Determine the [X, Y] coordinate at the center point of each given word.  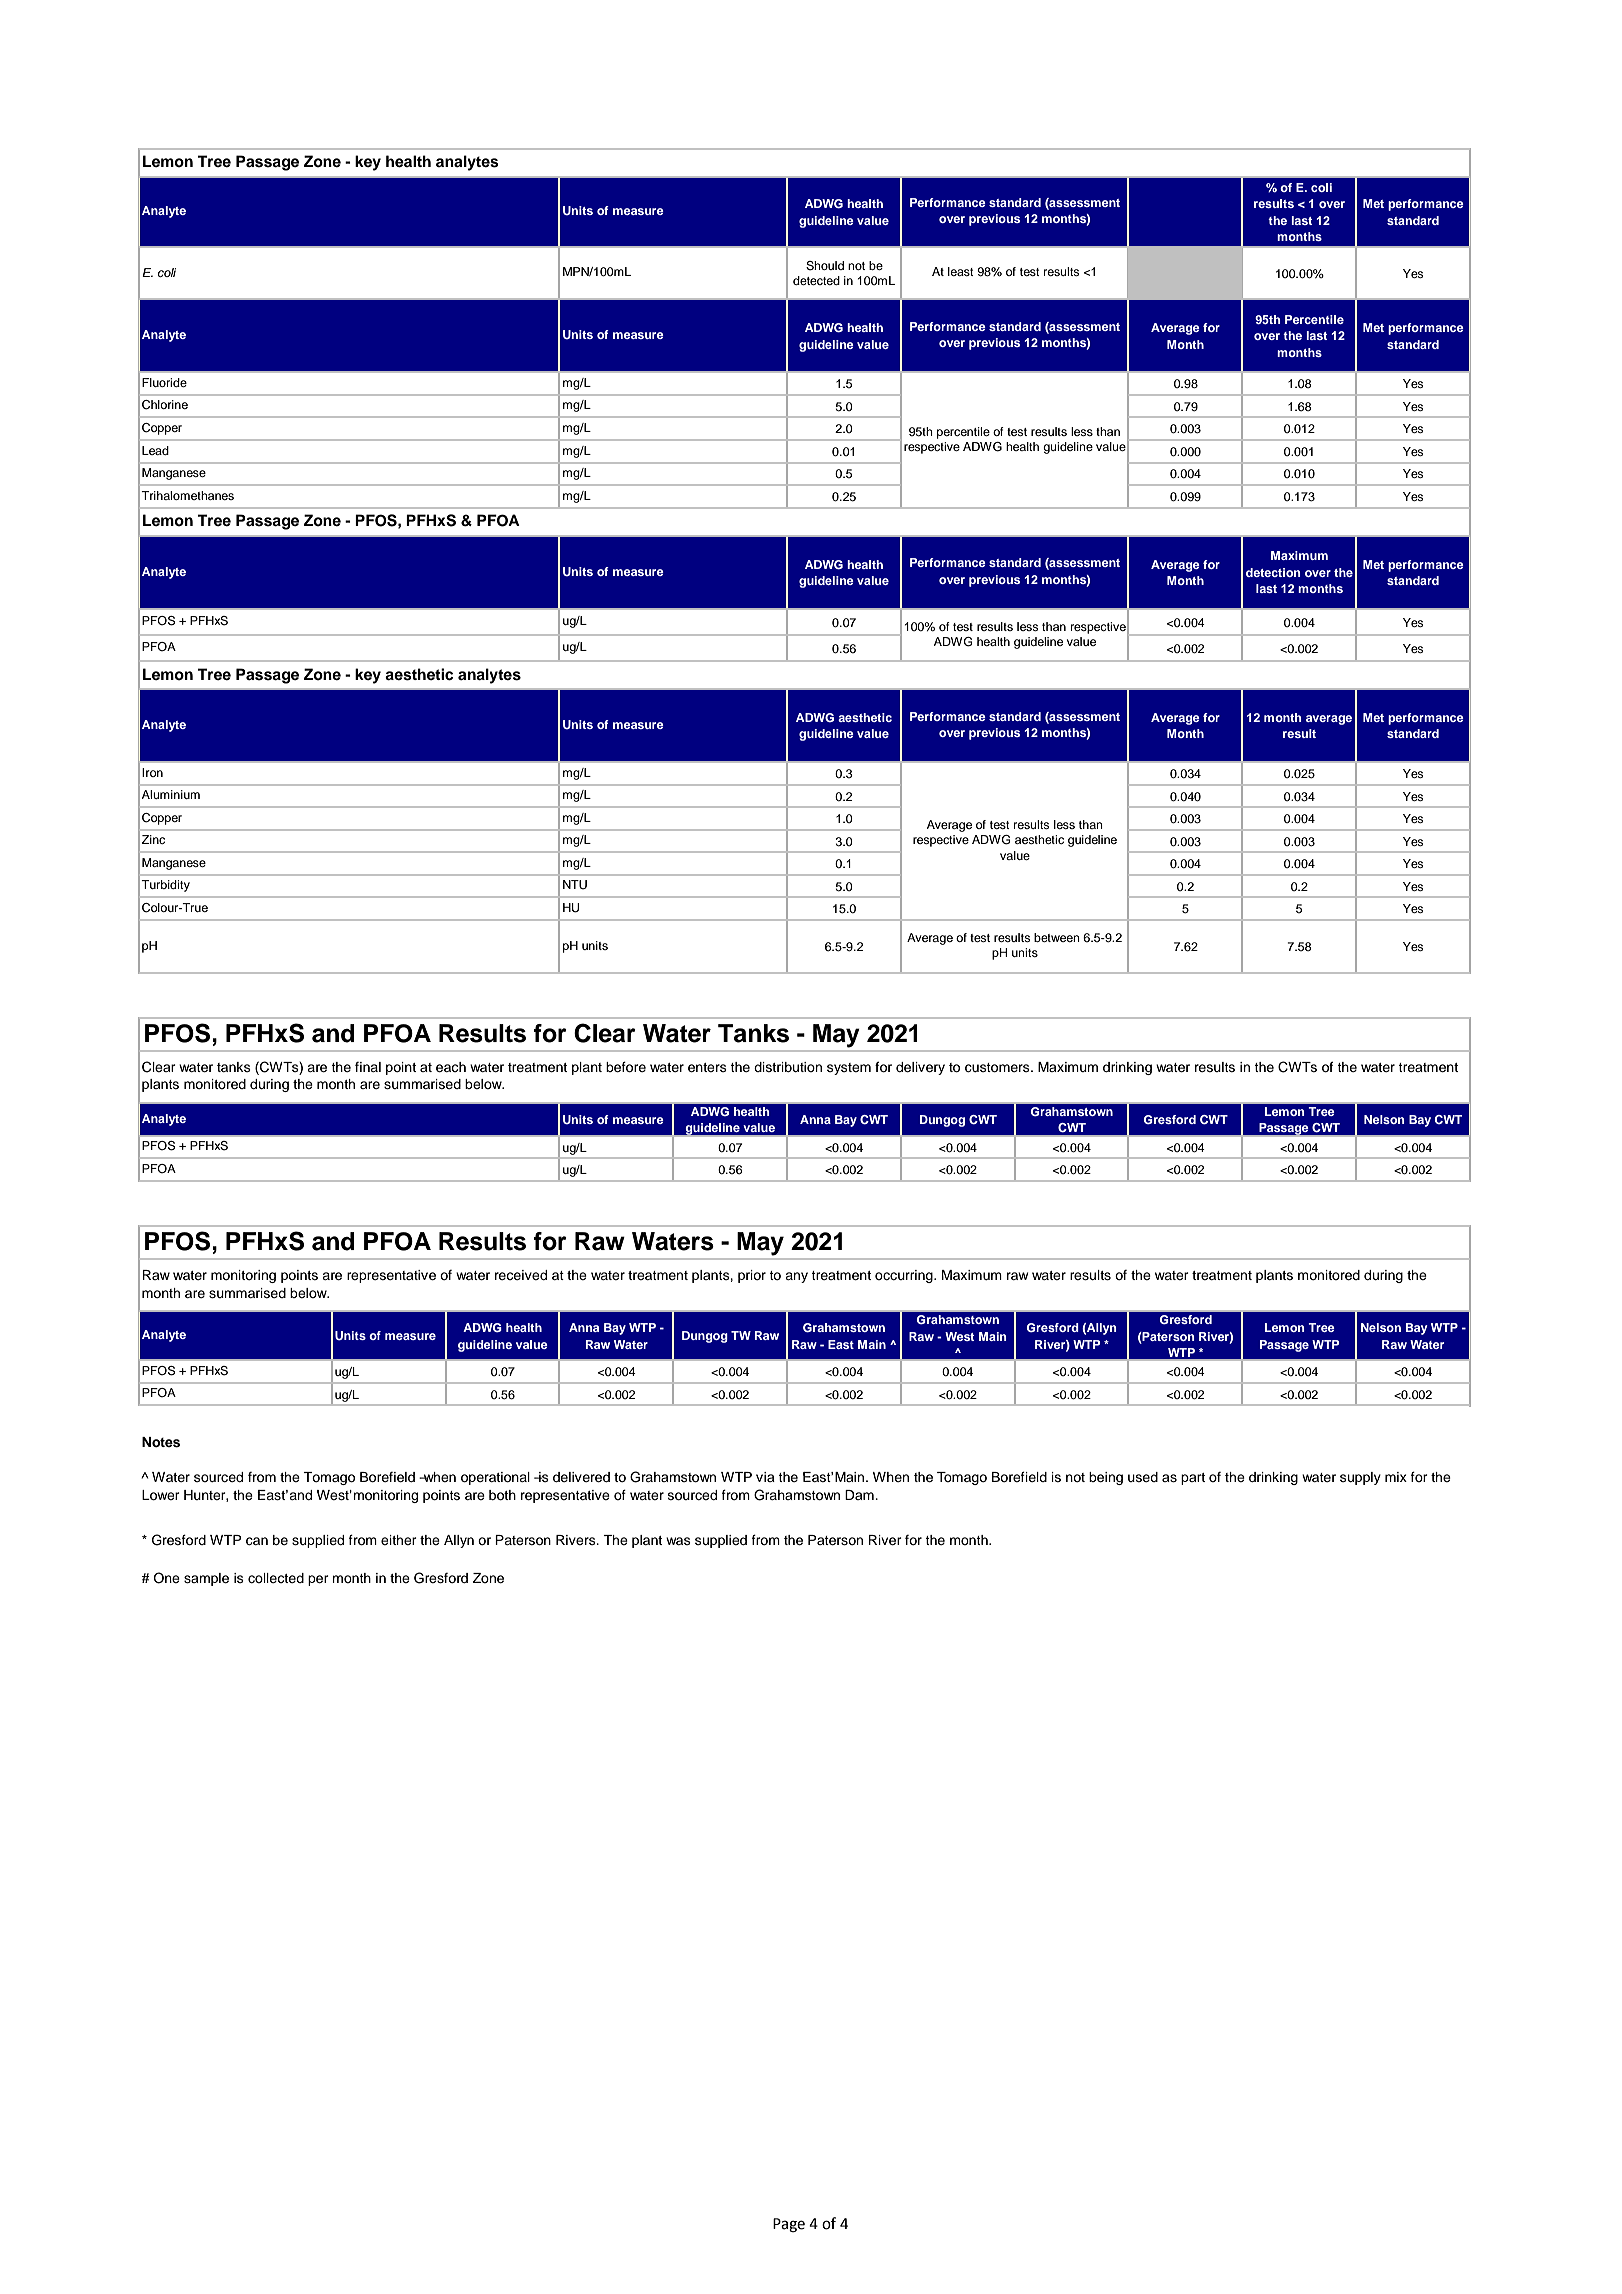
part [1193, 1479]
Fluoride [164, 382]
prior [752, 1276]
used [1143, 1477]
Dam [860, 1495]
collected [276, 1578]
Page [789, 2225]
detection [1273, 572]
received [521, 1275]
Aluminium [171, 794]
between [1057, 937]
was [678, 1541]
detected [816, 280]
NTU [575, 885]
